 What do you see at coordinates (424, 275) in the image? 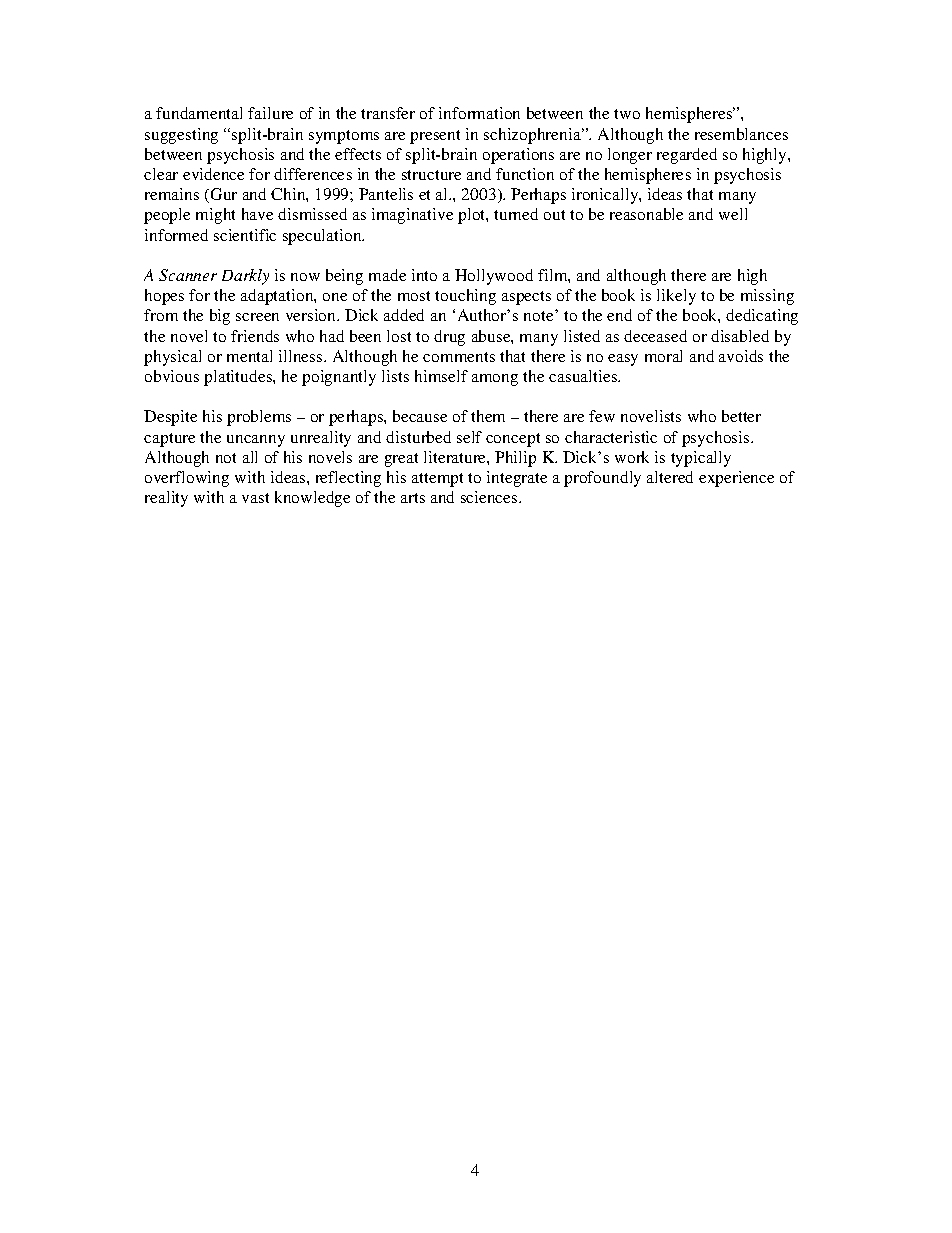
I see `into` at bounding box center [424, 275].
